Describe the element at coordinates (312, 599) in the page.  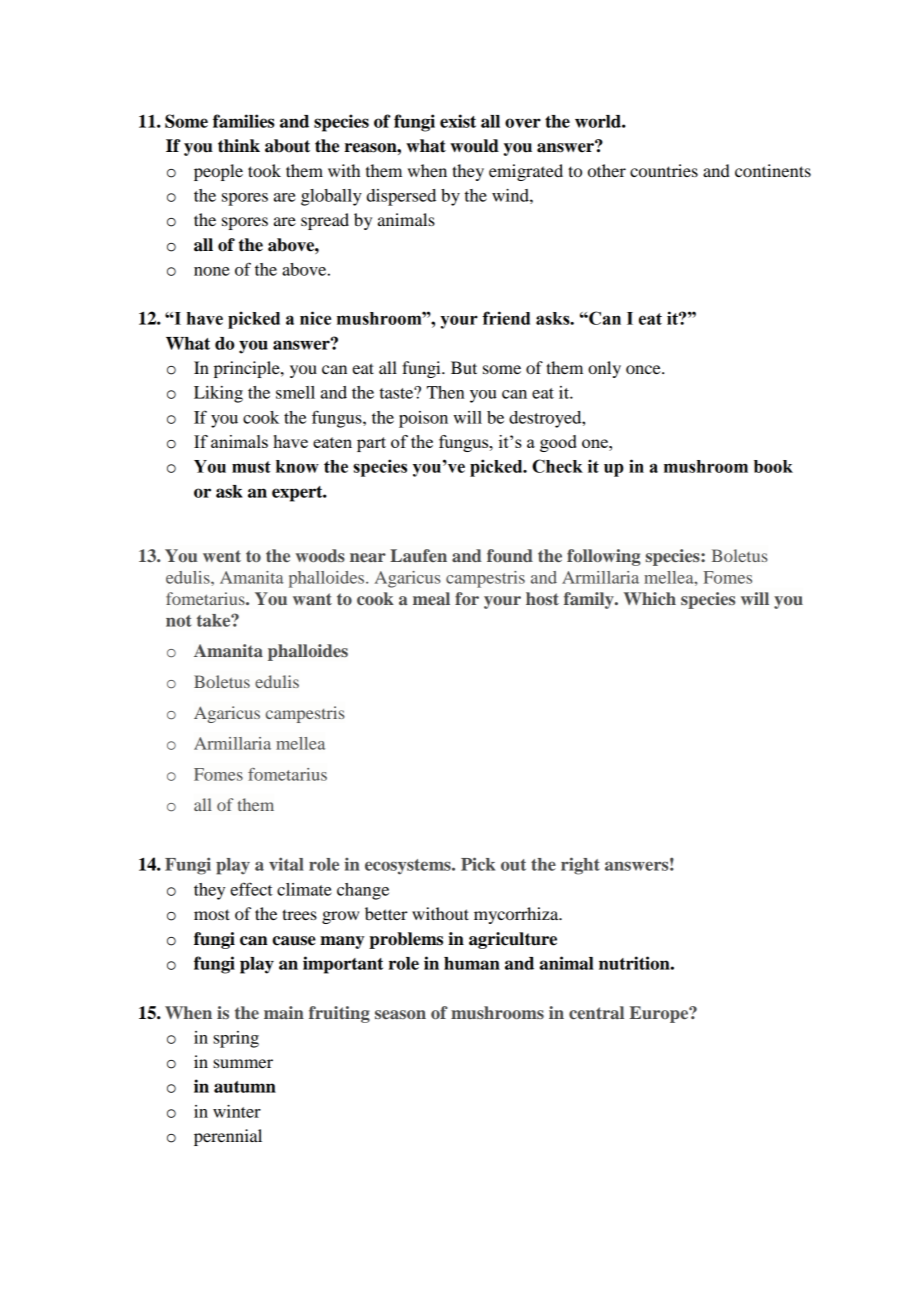
I see `want` at that location.
